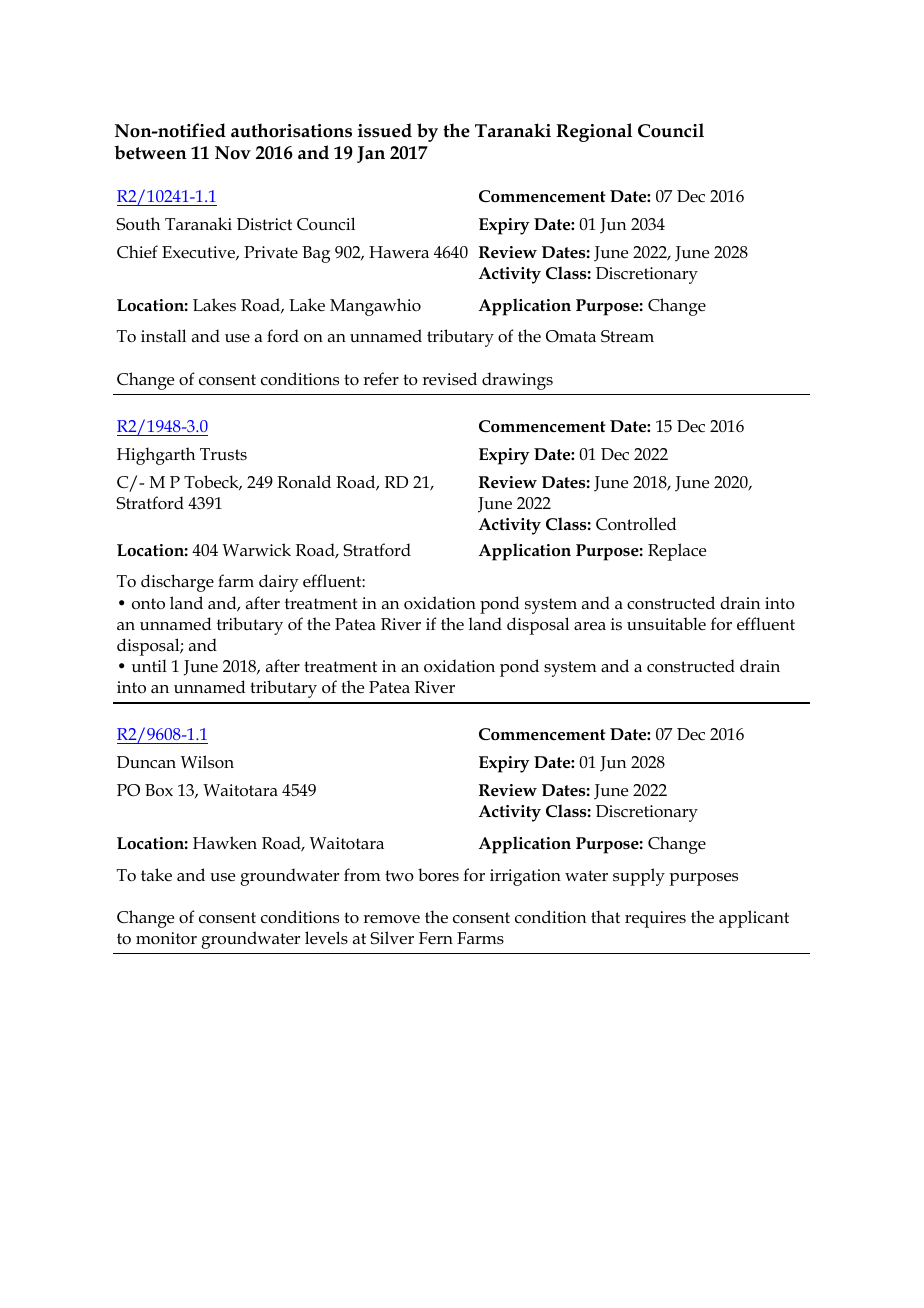 Image resolution: width=924 pixels, height=1308 pixels. I want to click on until, so click(149, 666).
